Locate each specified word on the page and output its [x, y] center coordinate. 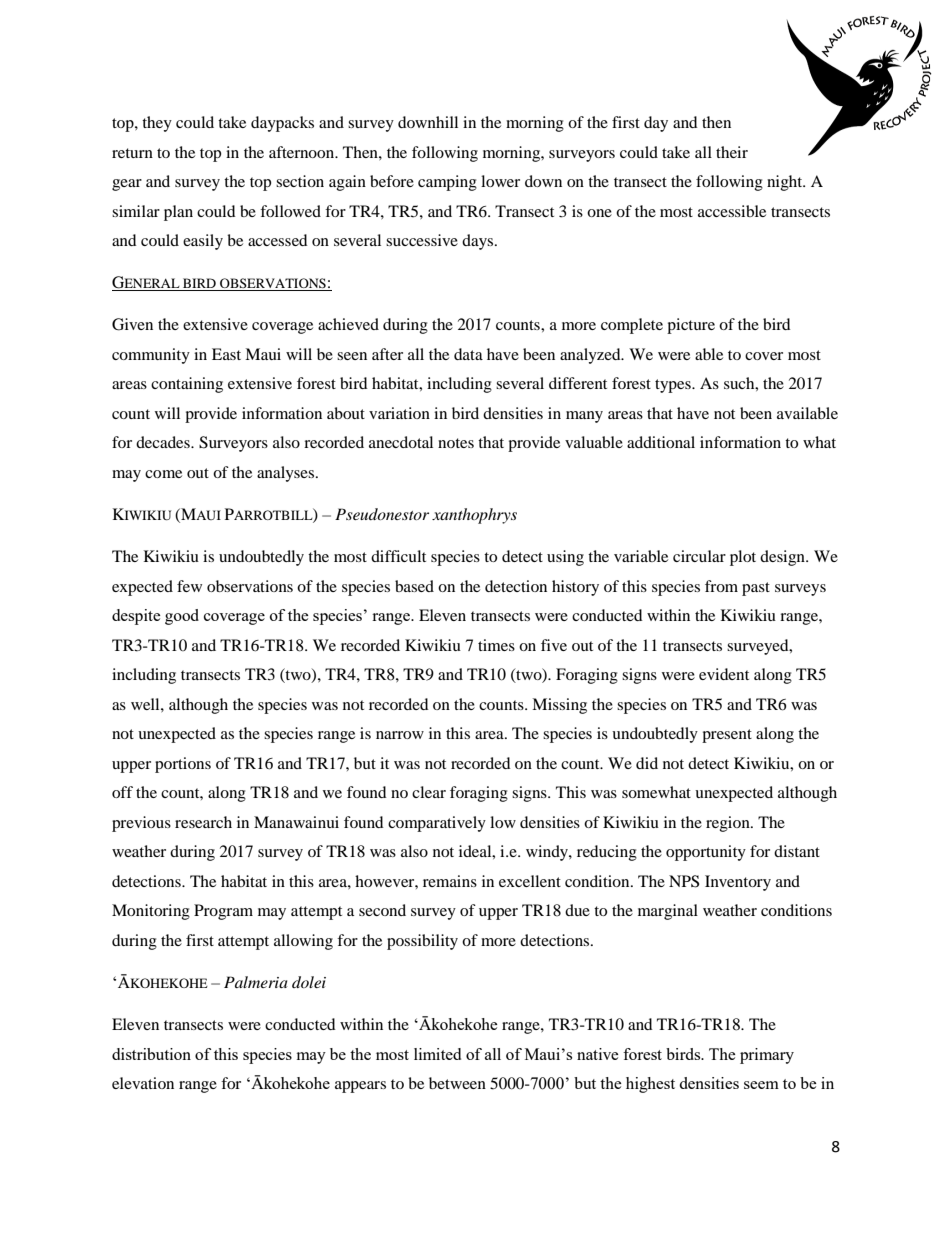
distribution [151, 1054]
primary [767, 1056]
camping [447, 183]
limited [437, 1054]
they [157, 124]
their [732, 152]
